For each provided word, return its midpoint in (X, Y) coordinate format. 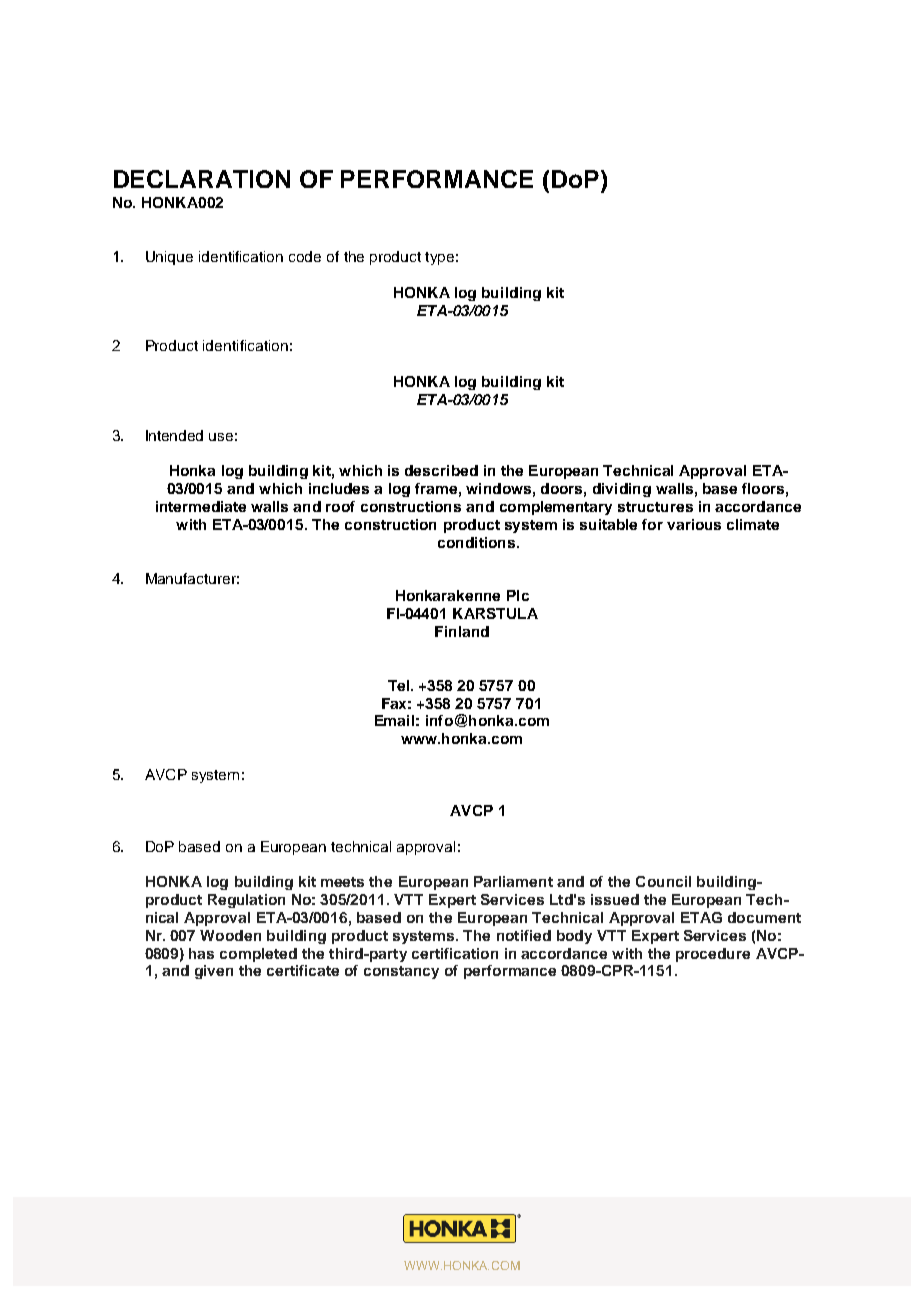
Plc (518, 595)
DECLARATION (202, 179)
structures (655, 507)
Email (394, 720)
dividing (622, 490)
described (441, 470)
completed (258, 955)
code (305, 256)
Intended (174, 435)
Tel (400, 685)
